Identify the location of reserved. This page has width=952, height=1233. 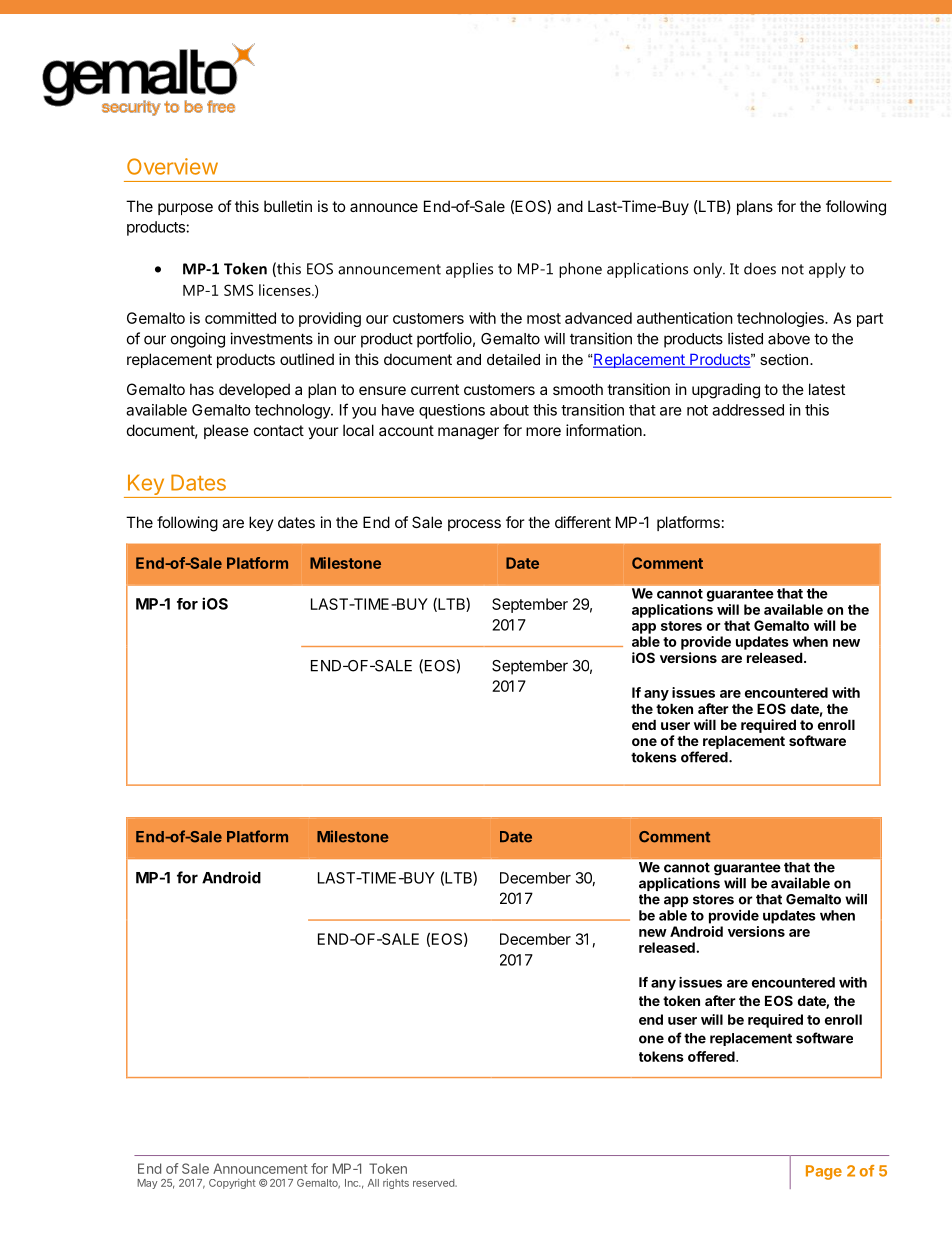
(434, 1183).
